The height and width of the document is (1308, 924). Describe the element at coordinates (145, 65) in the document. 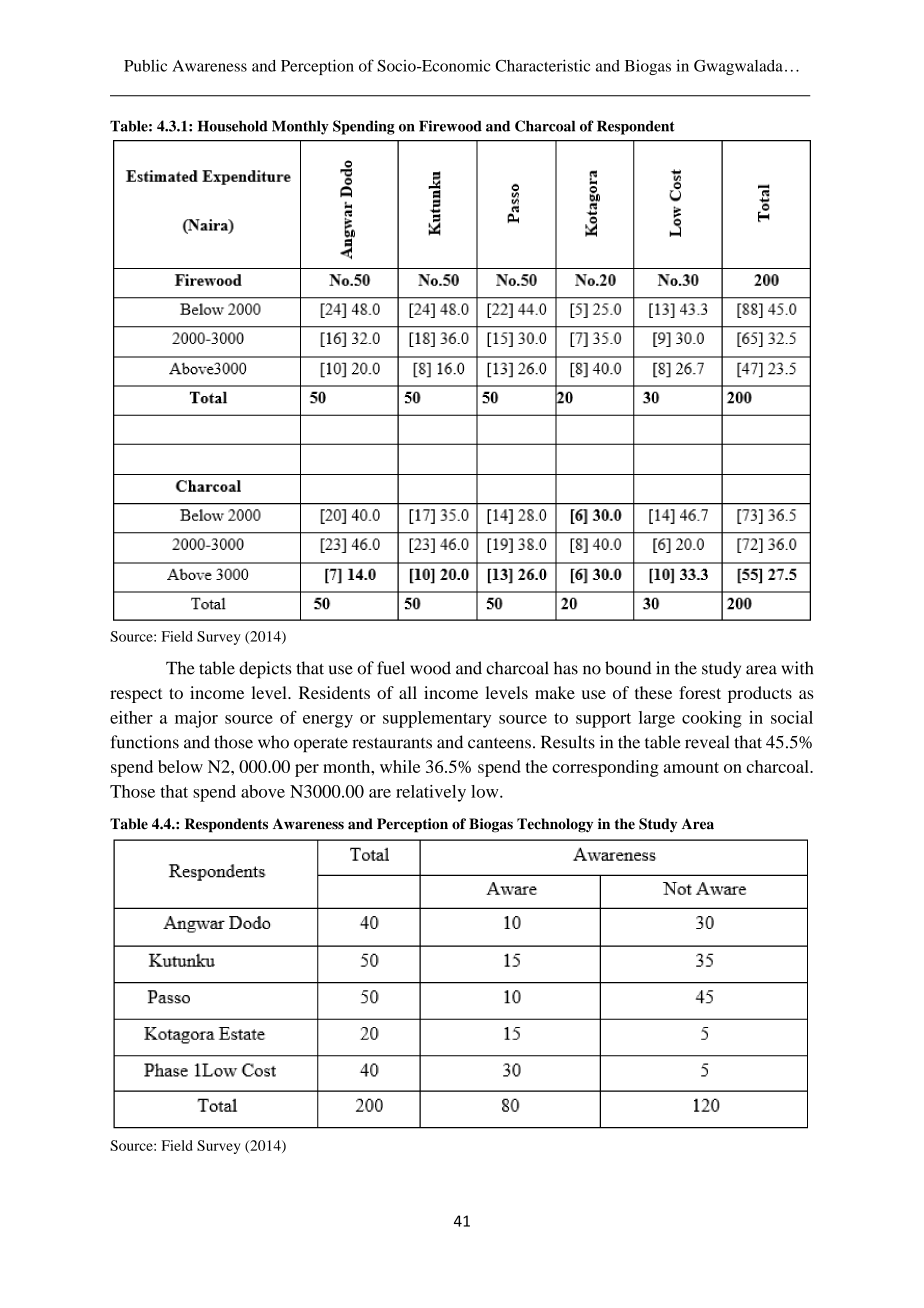

I see `Public` at that location.
